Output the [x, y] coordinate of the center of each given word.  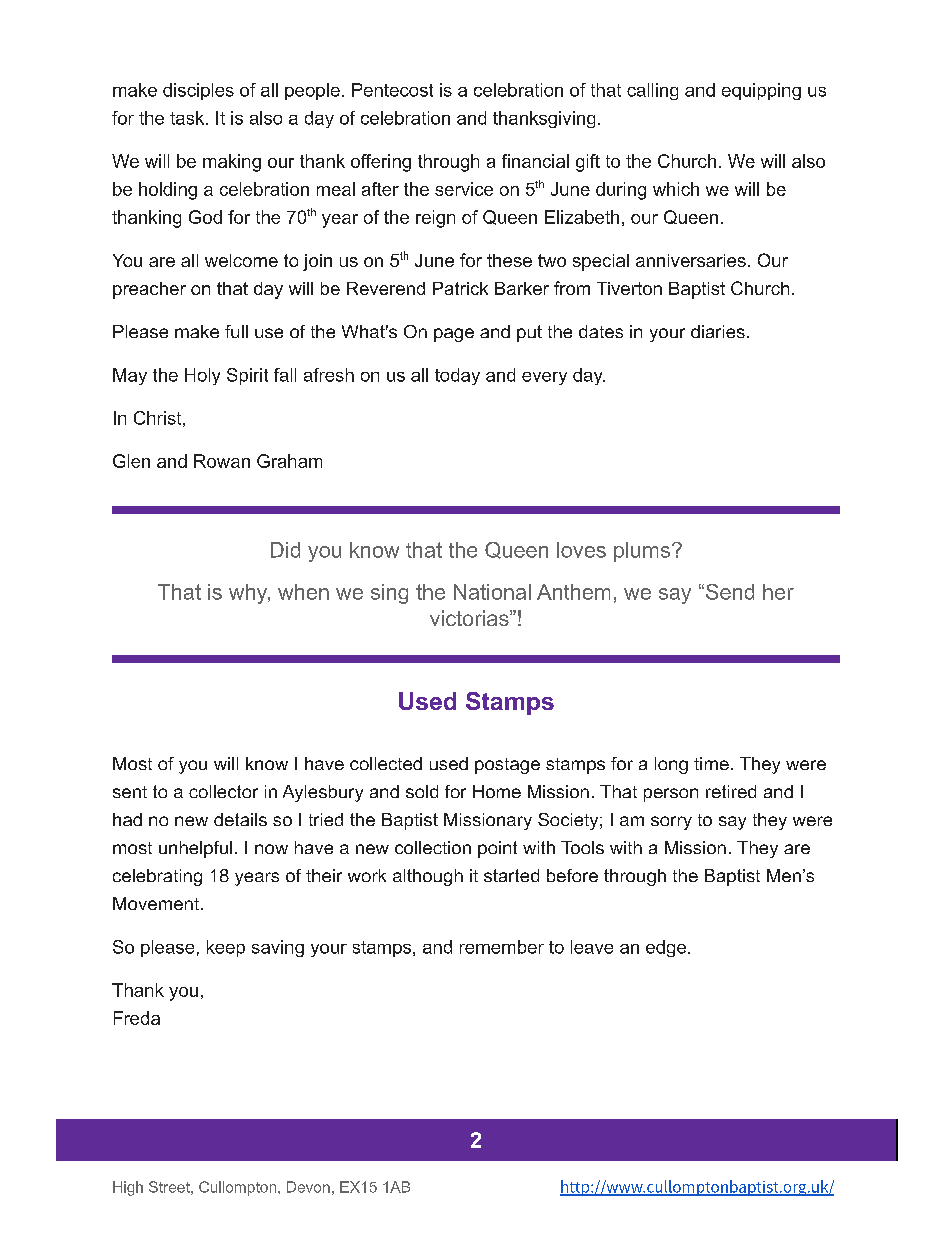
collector [223, 791]
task [188, 118]
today [457, 376]
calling [652, 91]
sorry [671, 823]
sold [422, 791]
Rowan [222, 461]
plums [642, 552]
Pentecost [392, 90]
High [128, 1188]
